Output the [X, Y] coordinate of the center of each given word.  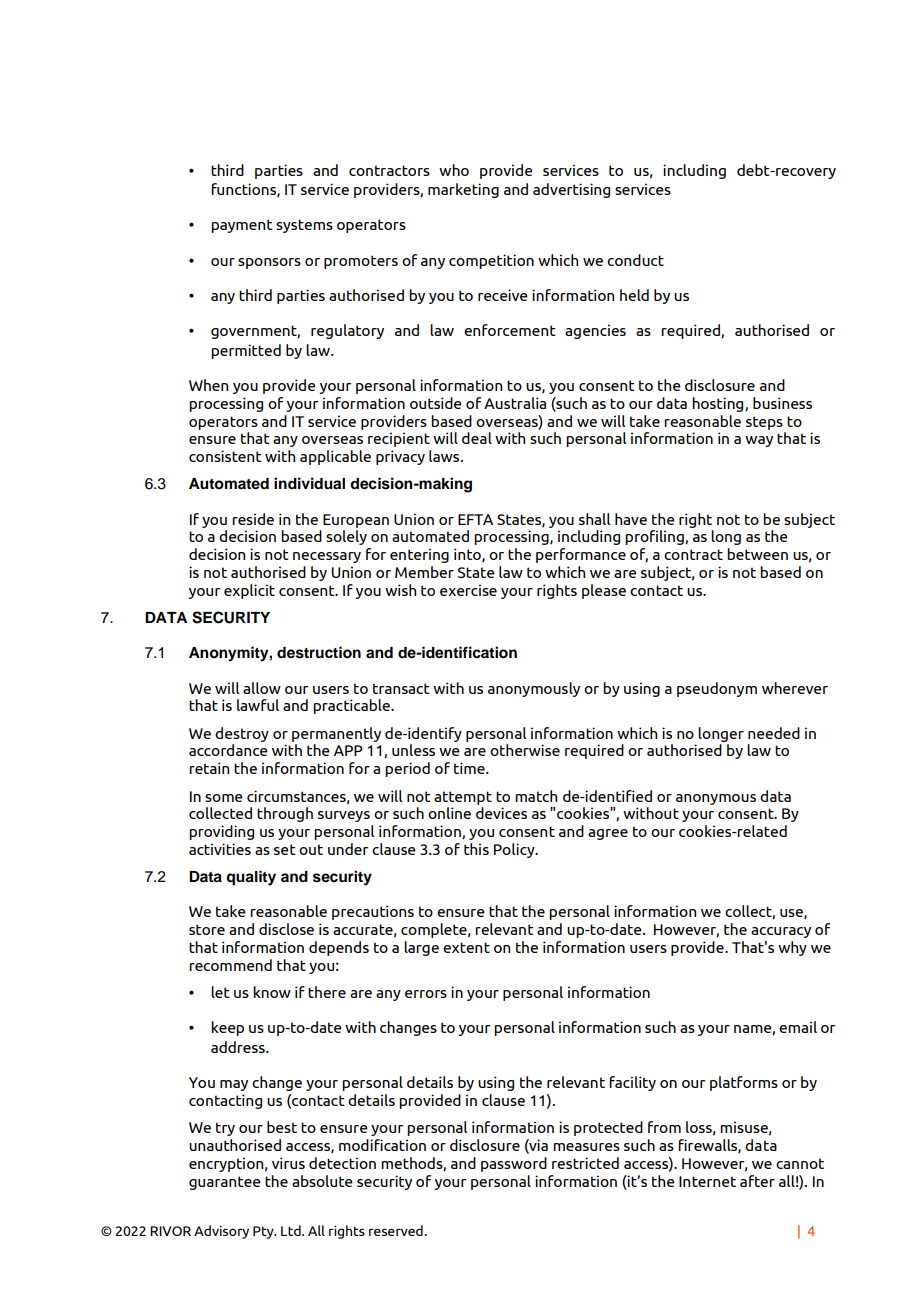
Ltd [292, 1230]
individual [309, 483]
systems [304, 226]
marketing [463, 190]
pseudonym [717, 689]
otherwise [525, 750]
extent [466, 947]
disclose [286, 929]
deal [477, 438]
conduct [635, 260]
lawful [258, 705]
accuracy [781, 932]
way [759, 441]
